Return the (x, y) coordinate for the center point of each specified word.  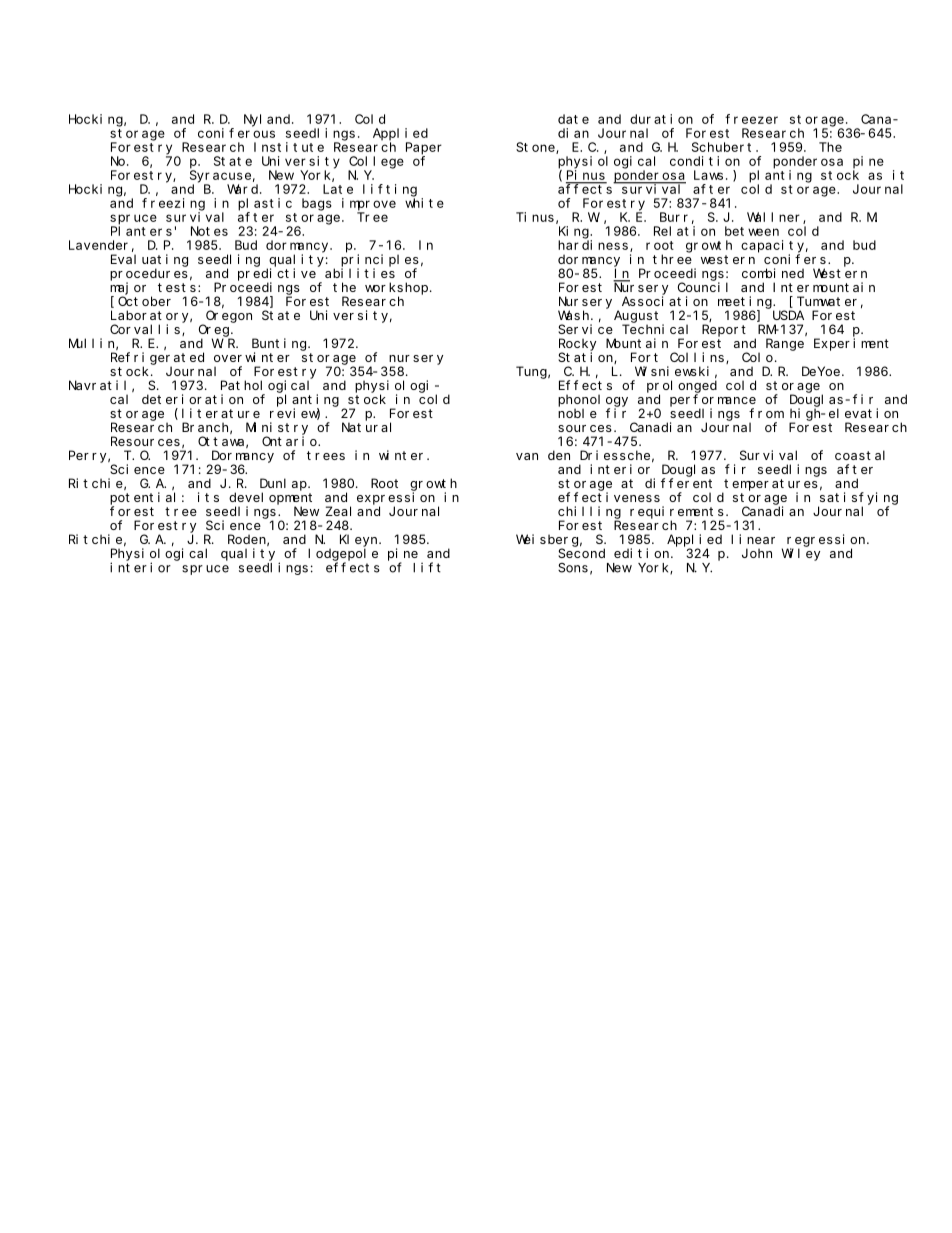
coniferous (236, 133)
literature (221, 413)
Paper (424, 148)
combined (773, 273)
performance (713, 400)
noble (577, 413)
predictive (277, 274)
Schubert (721, 147)
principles (380, 260)
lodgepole (343, 555)
